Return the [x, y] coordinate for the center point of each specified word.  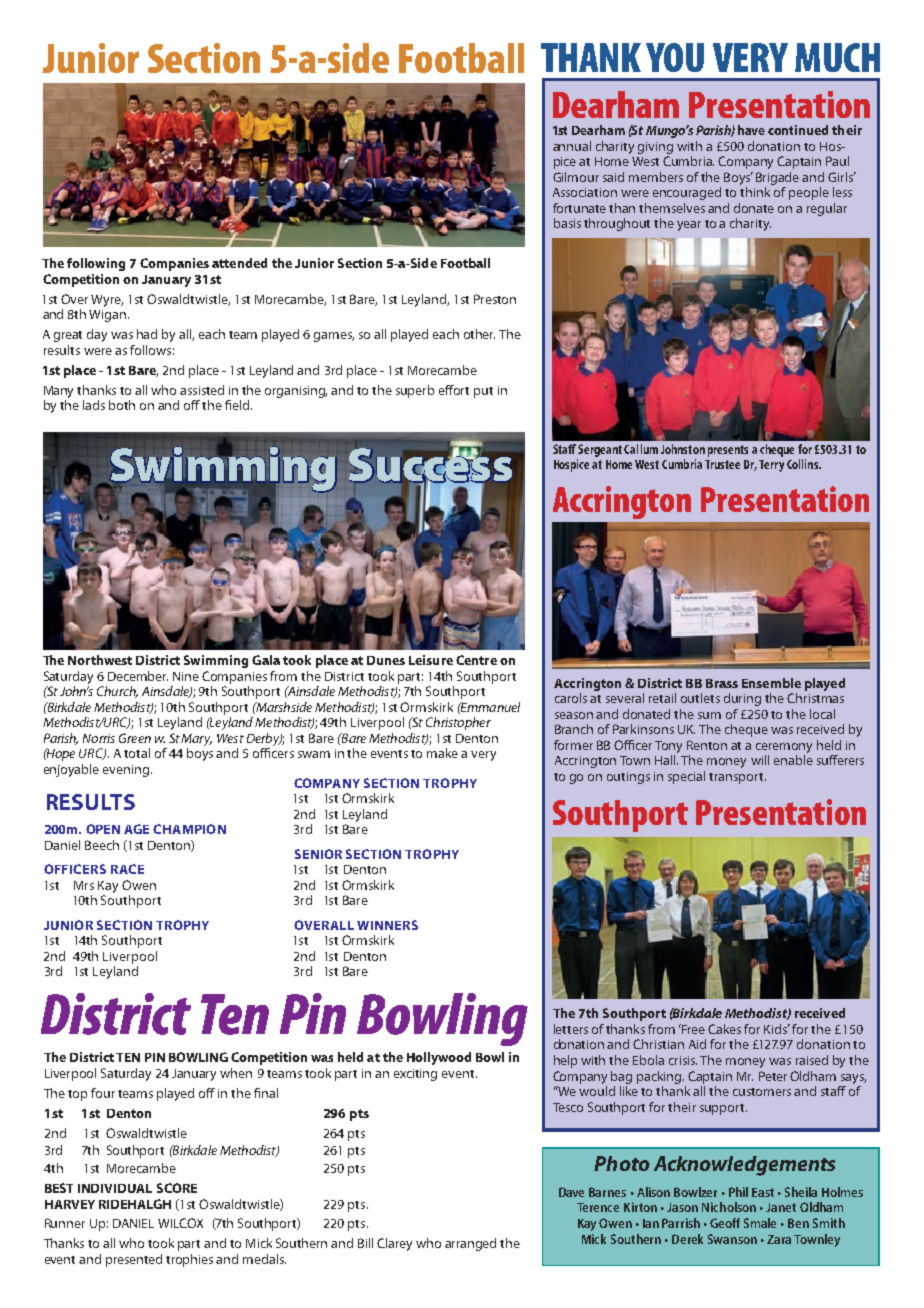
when [236, 1073]
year [689, 226]
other [479, 334]
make [442, 753]
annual [572, 146]
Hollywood [439, 1058]
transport [737, 778]
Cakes [724, 1029]
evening [126, 771]
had [147, 334]
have [751, 130]
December [138, 676]
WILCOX [180, 1223]
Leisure [431, 660]
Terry [771, 466]
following [96, 264]
